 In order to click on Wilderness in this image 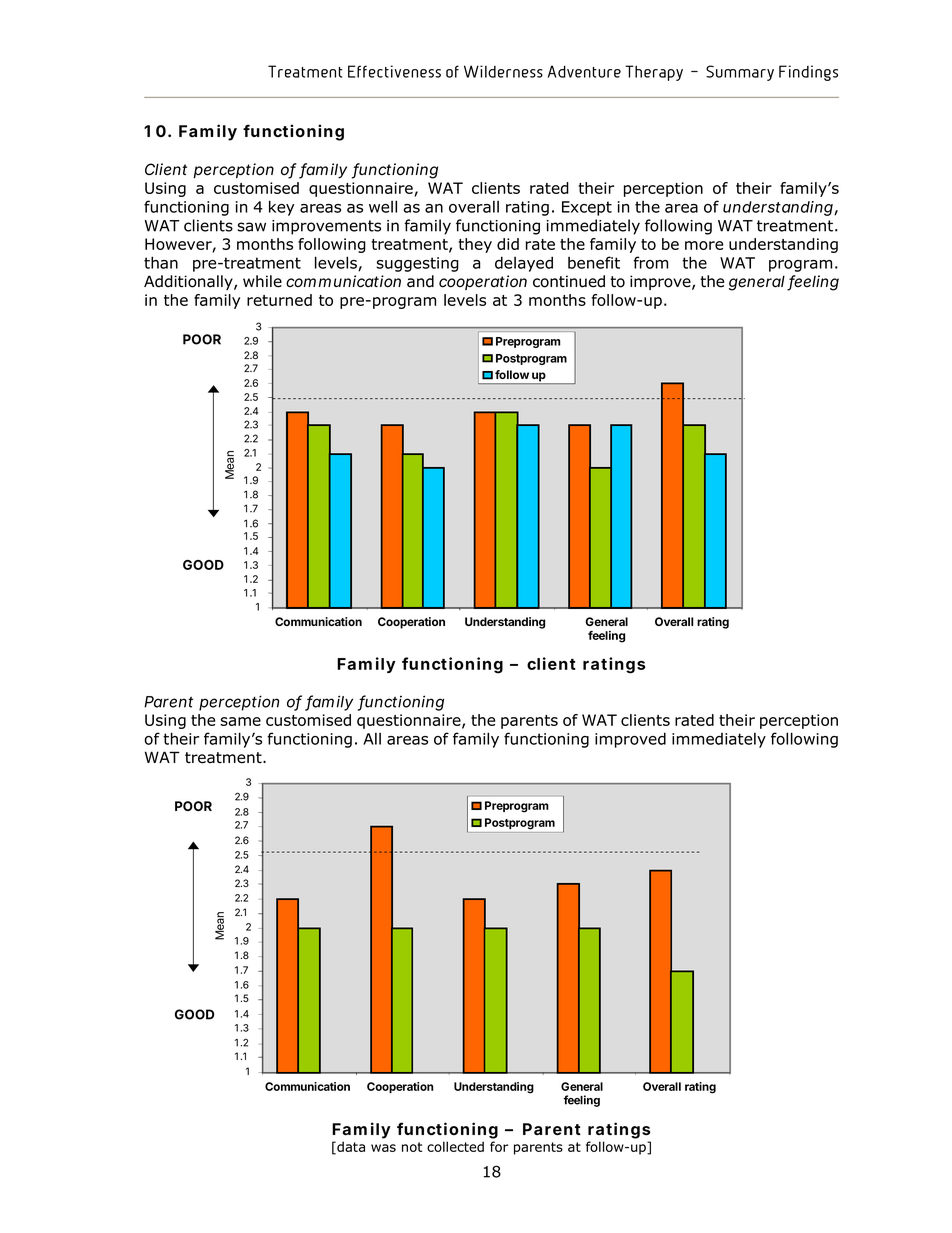, I will do `click(503, 71)`.
